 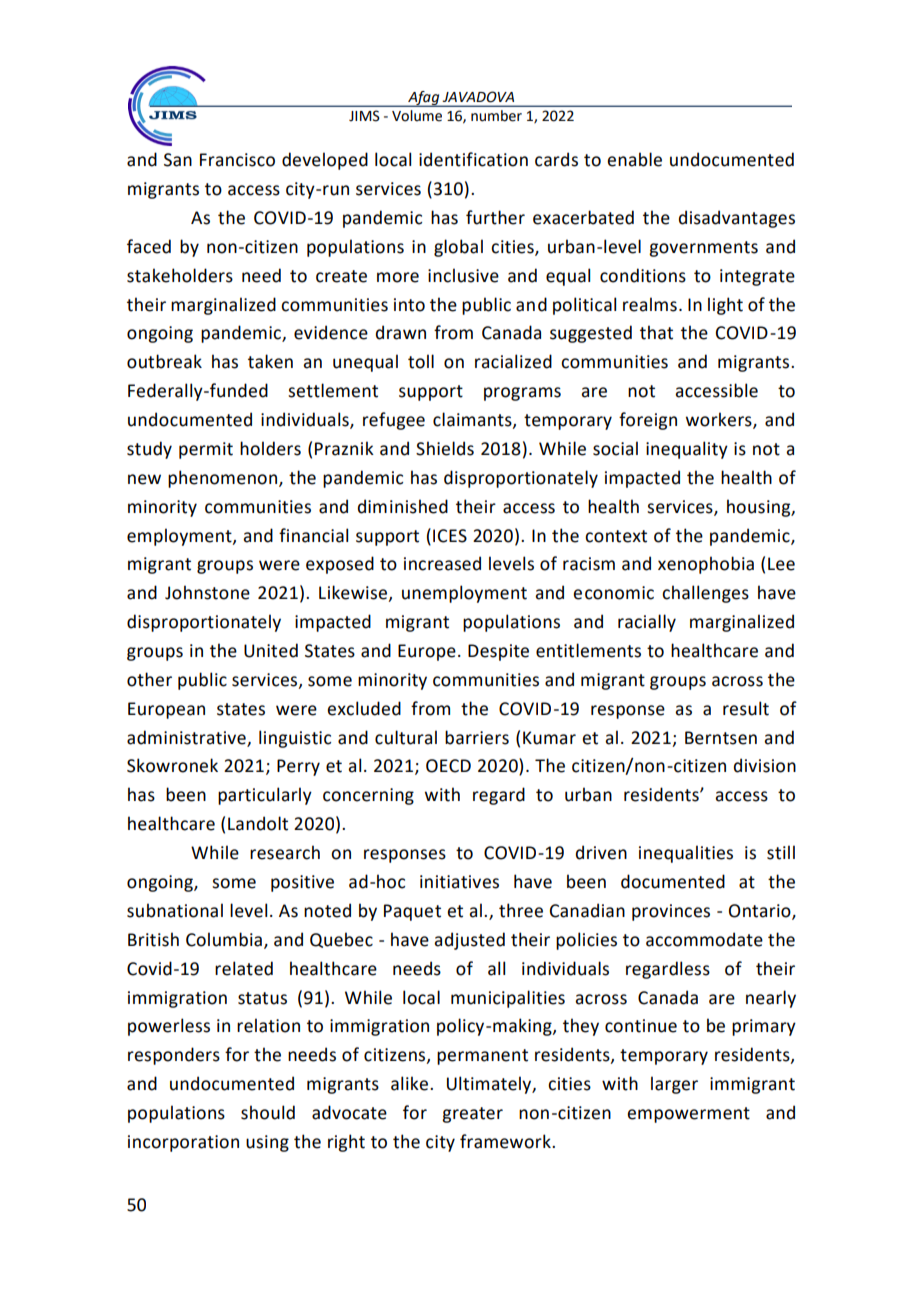 I want to click on increased, so click(x=442, y=563).
